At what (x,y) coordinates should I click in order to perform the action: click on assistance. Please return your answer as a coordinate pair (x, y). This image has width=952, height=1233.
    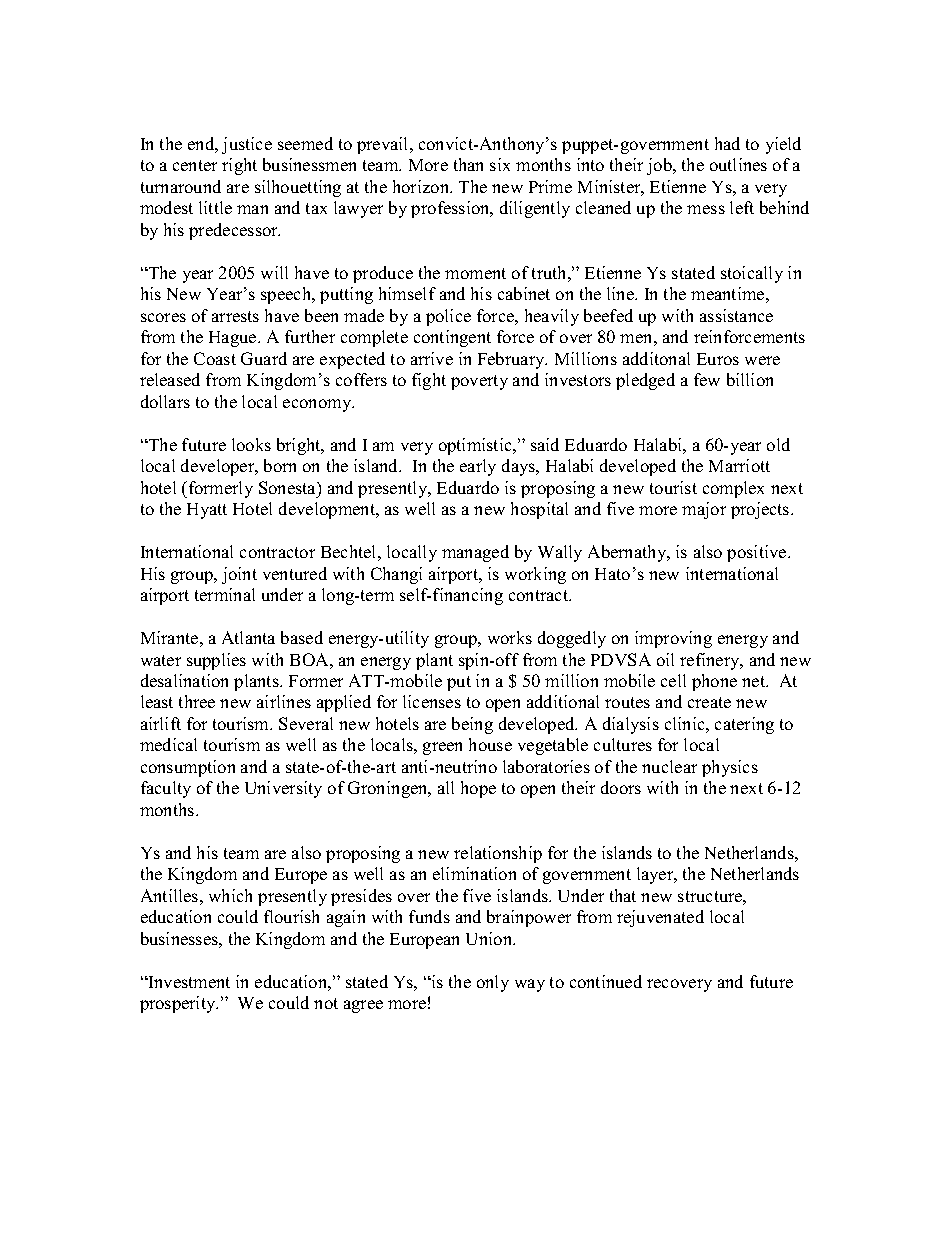
    Looking at the image, I should click on (736, 315).
